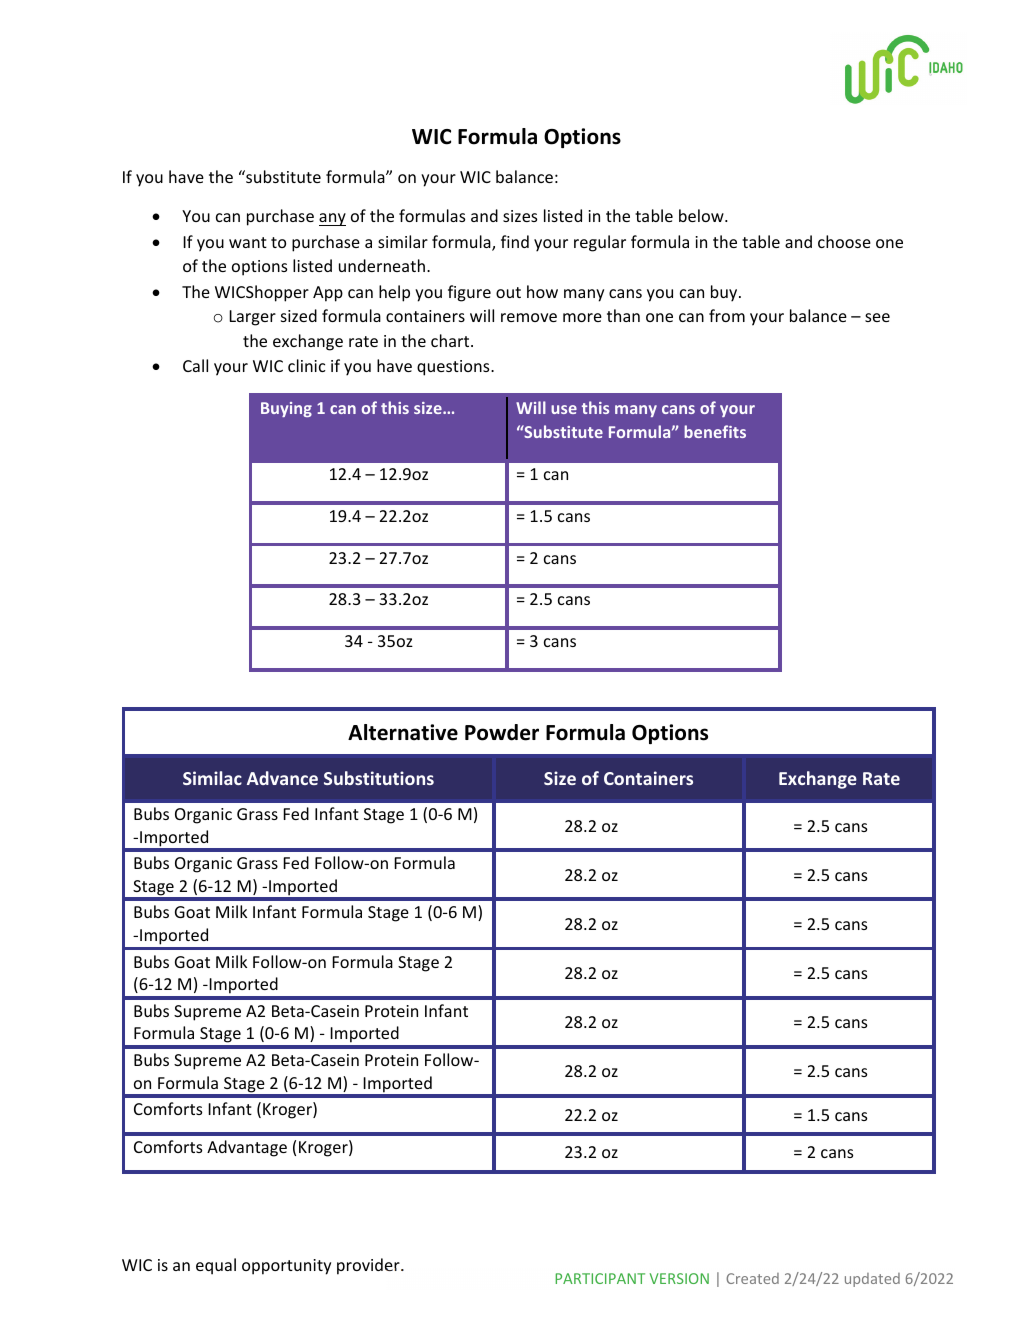  What do you see at coordinates (247, 1148) in the document?
I see `Advantage` at bounding box center [247, 1148].
